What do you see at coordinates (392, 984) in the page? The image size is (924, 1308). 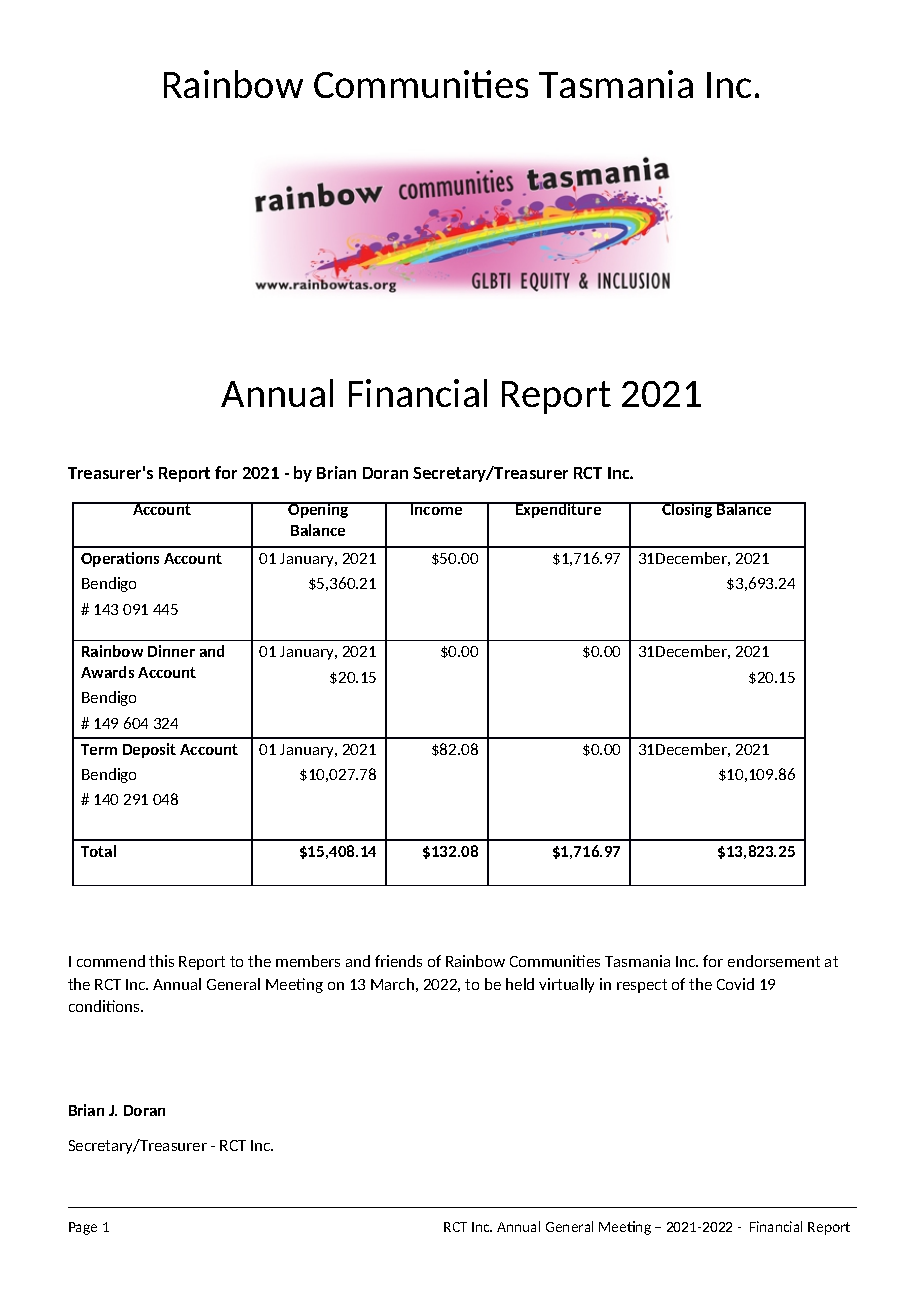 I see `March` at bounding box center [392, 984].
